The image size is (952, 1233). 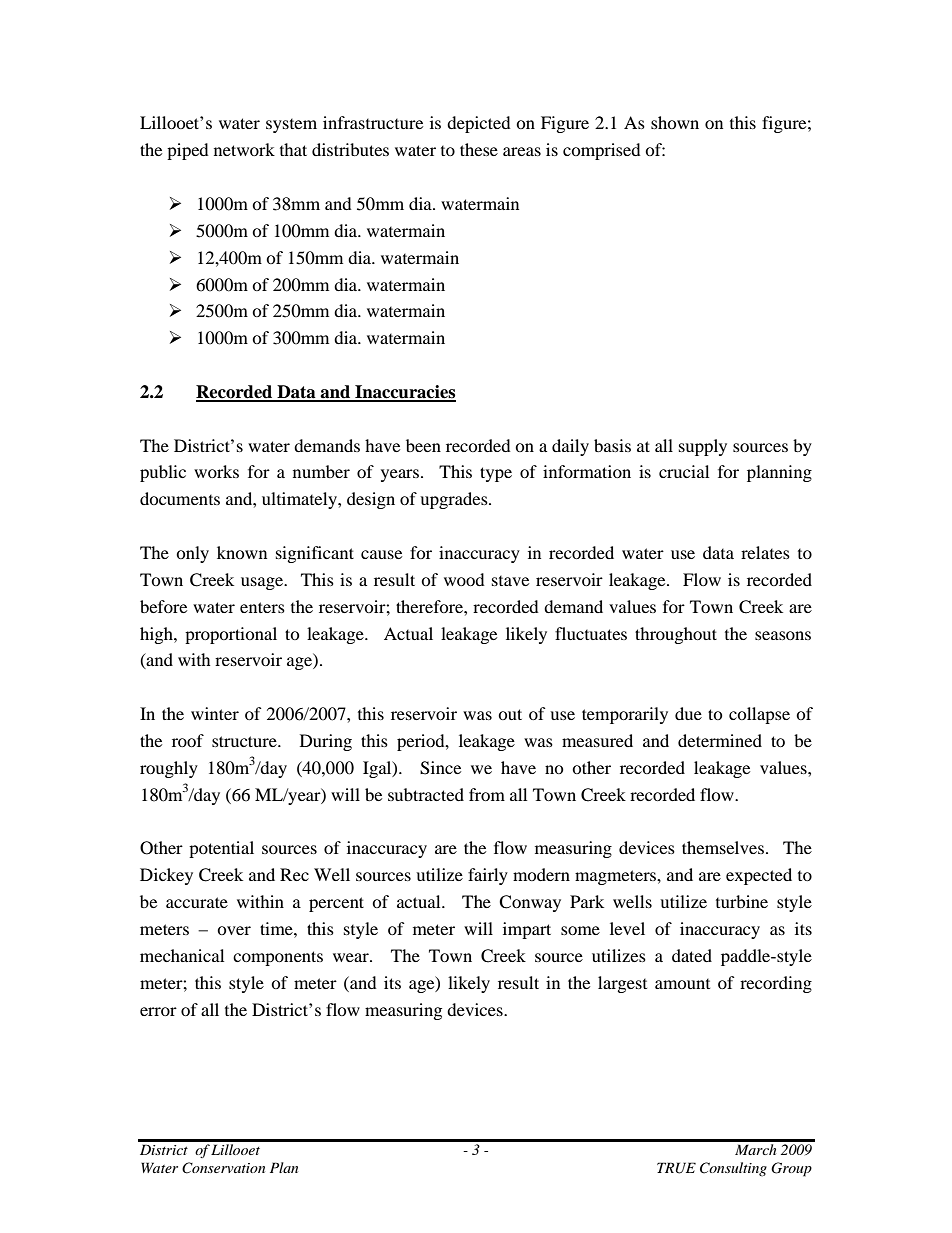 What do you see at coordinates (527, 930) in the image?
I see `impart` at bounding box center [527, 930].
